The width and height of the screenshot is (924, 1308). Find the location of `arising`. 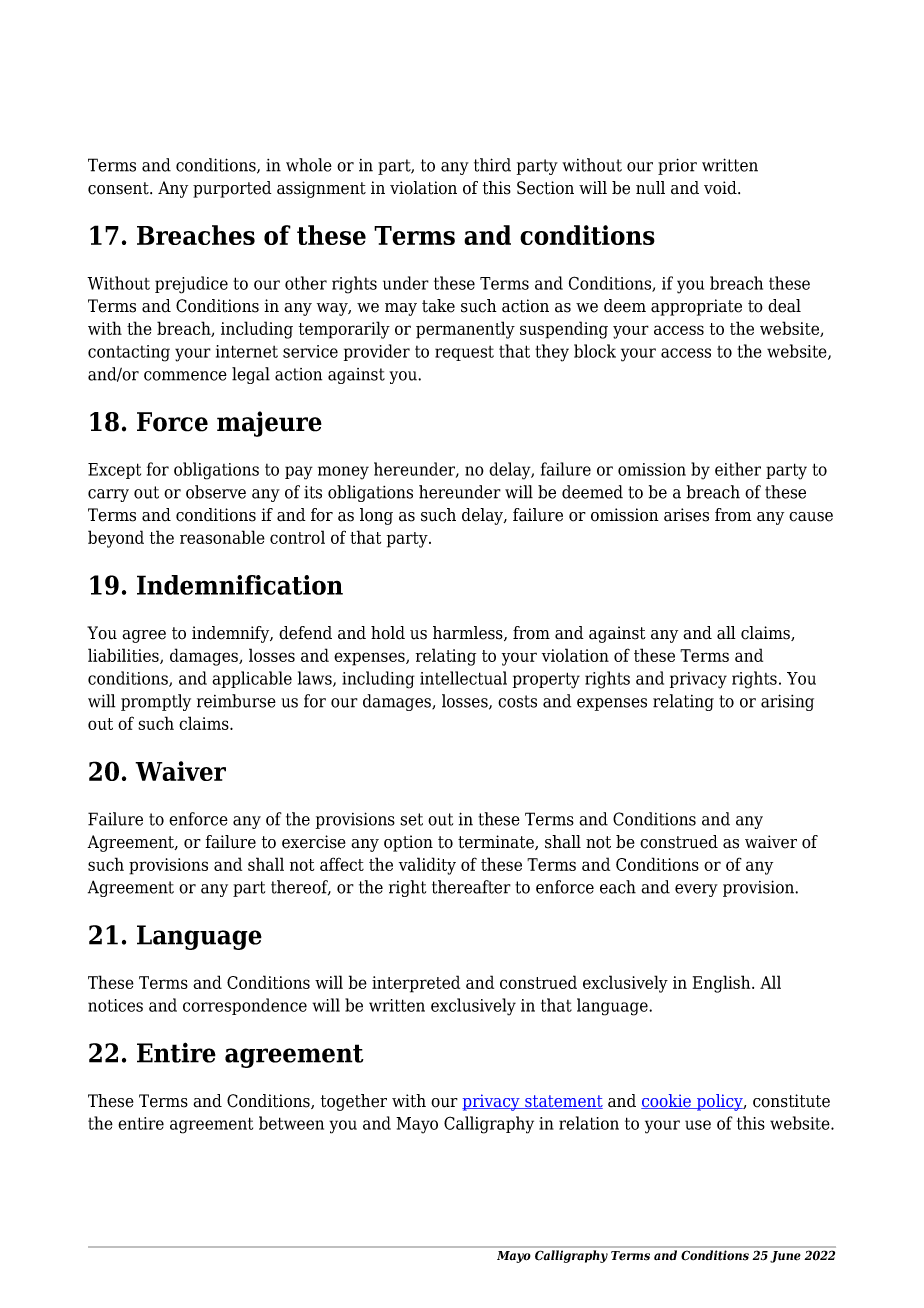

arising is located at coordinates (787, 702).
